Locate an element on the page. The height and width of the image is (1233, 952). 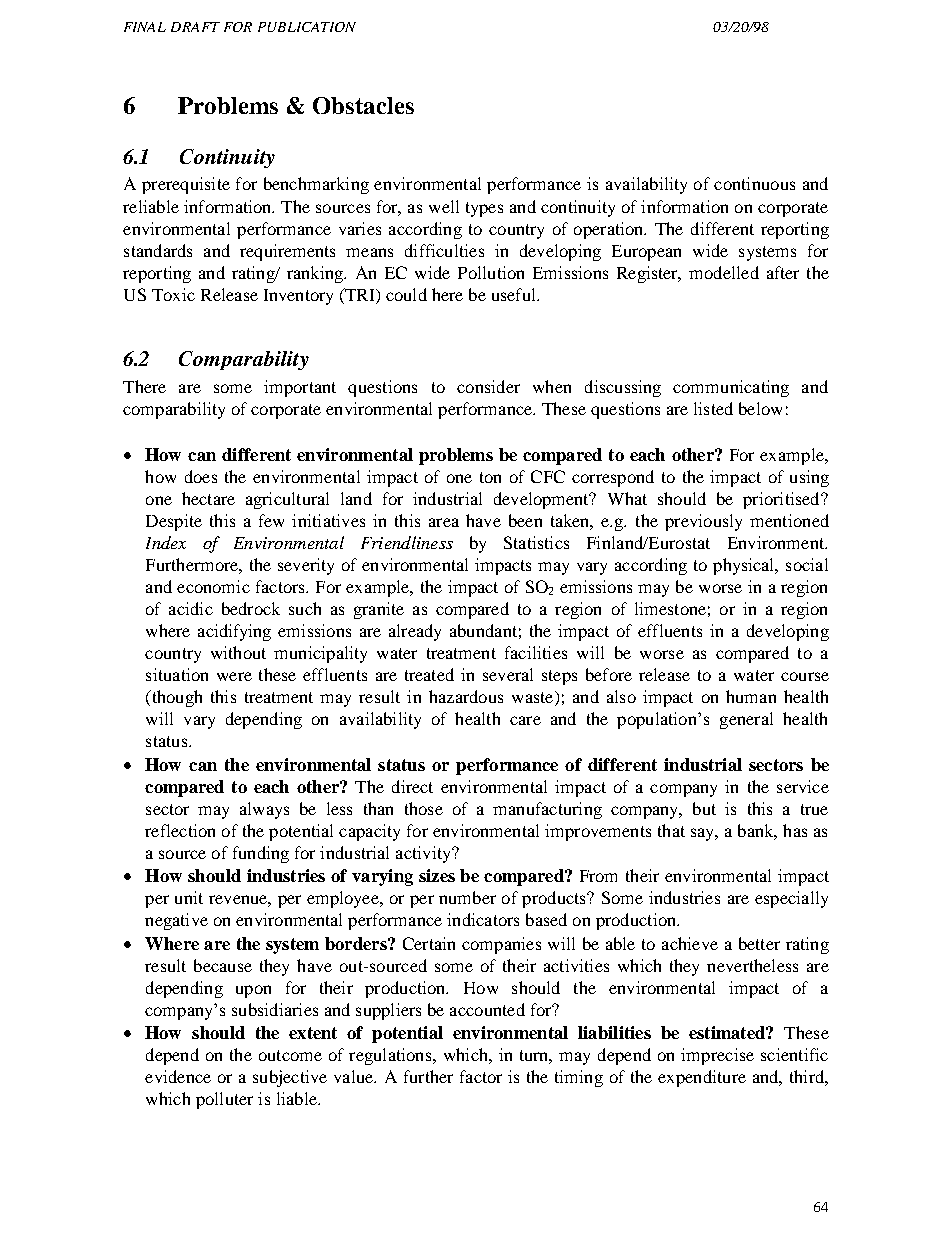
continuous is located at coordinates (754, 183).
